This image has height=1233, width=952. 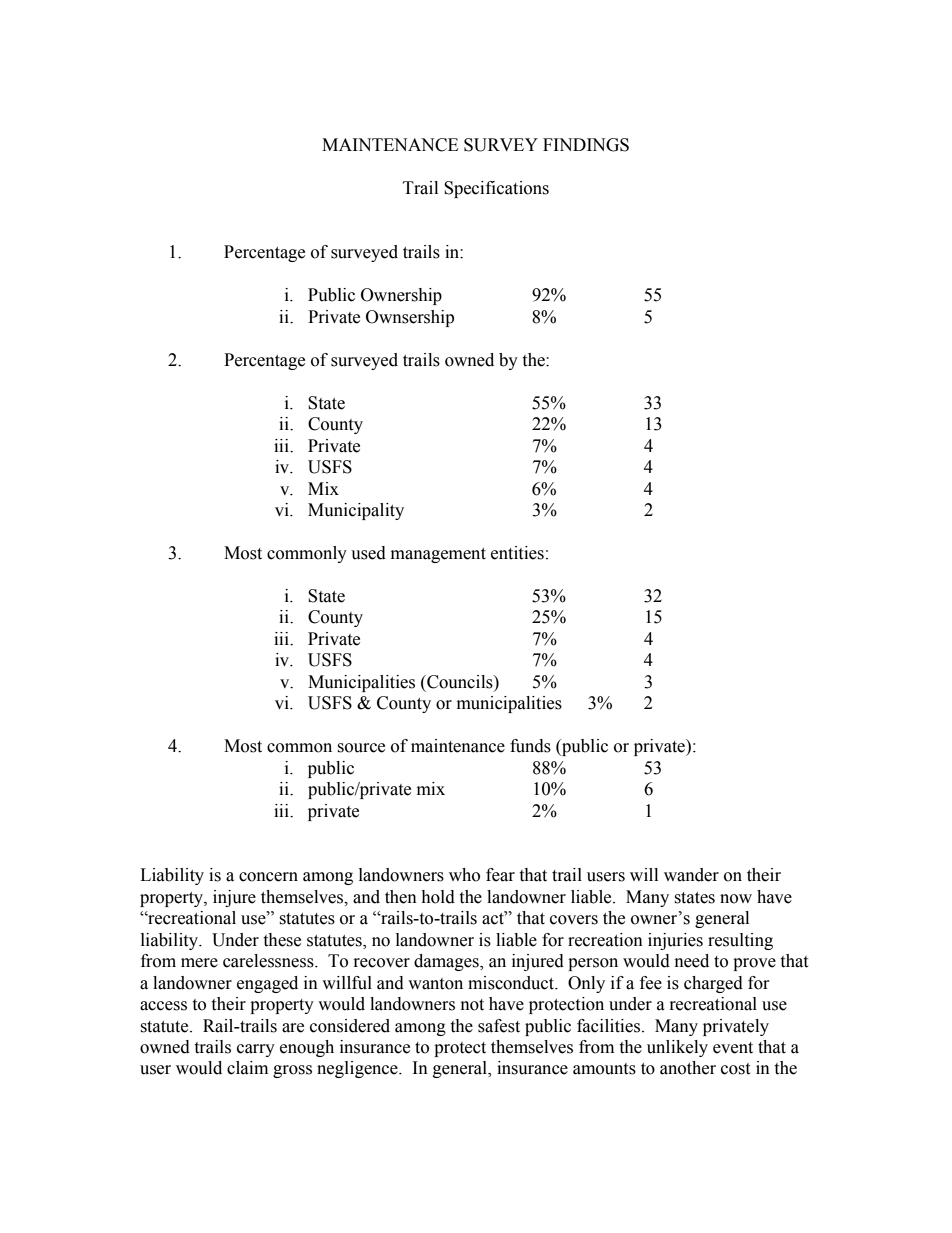 What do you see at coordinates (586, 145) in the image?
I see `FINDINGS` at bounding box center [586, 145].
